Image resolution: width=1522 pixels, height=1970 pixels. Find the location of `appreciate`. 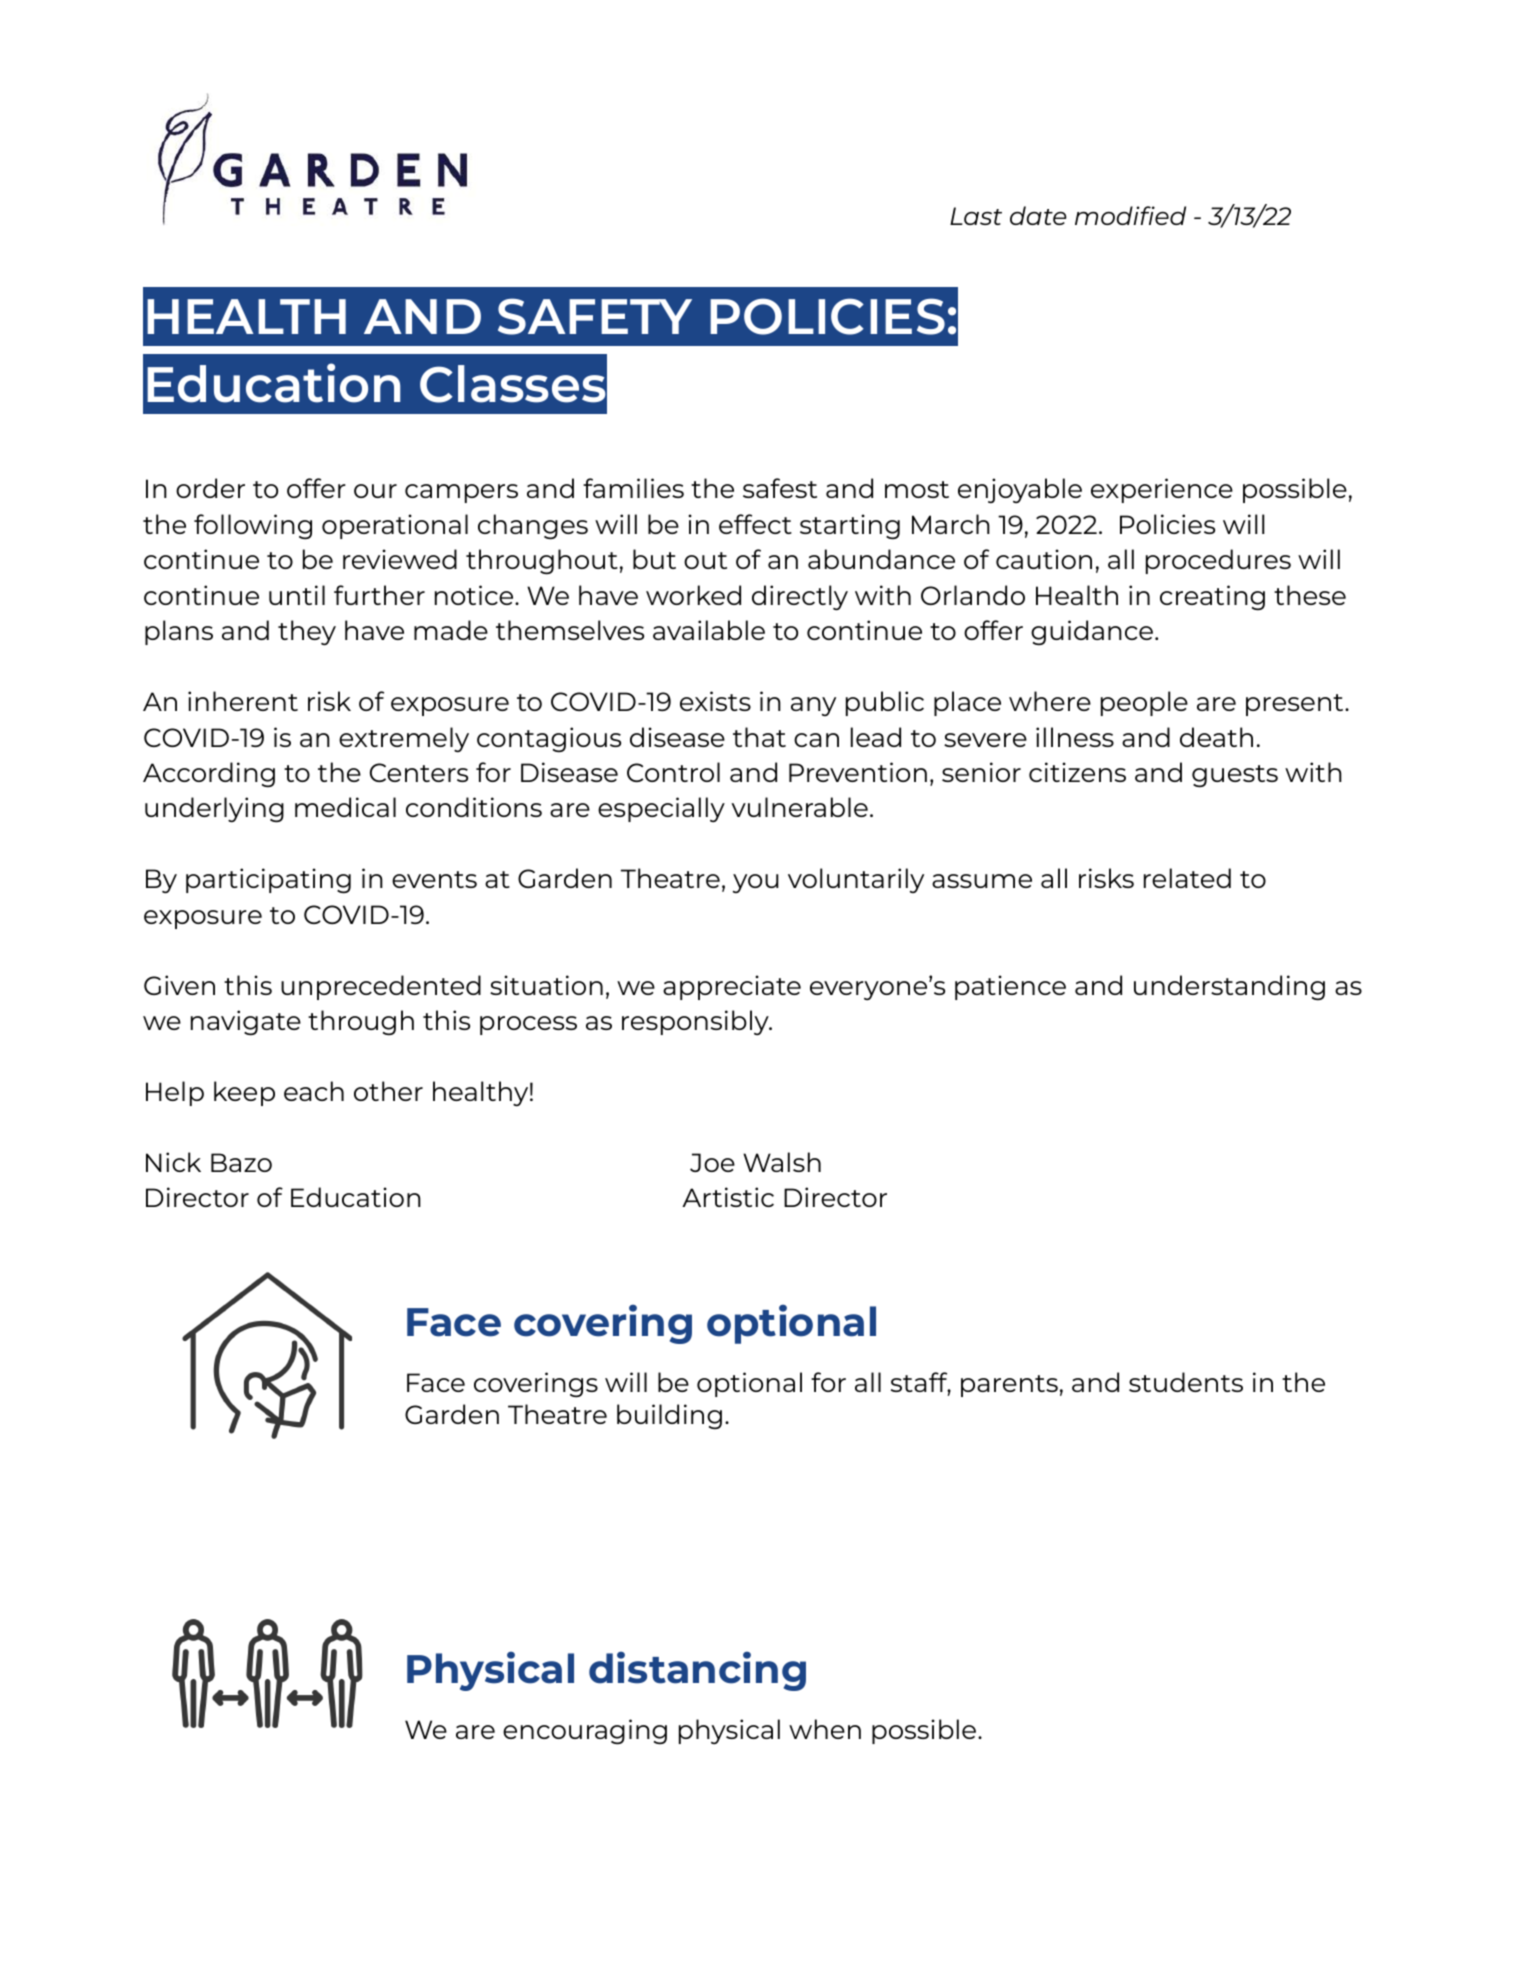

appreciate is located at coordinates (732, 987).
